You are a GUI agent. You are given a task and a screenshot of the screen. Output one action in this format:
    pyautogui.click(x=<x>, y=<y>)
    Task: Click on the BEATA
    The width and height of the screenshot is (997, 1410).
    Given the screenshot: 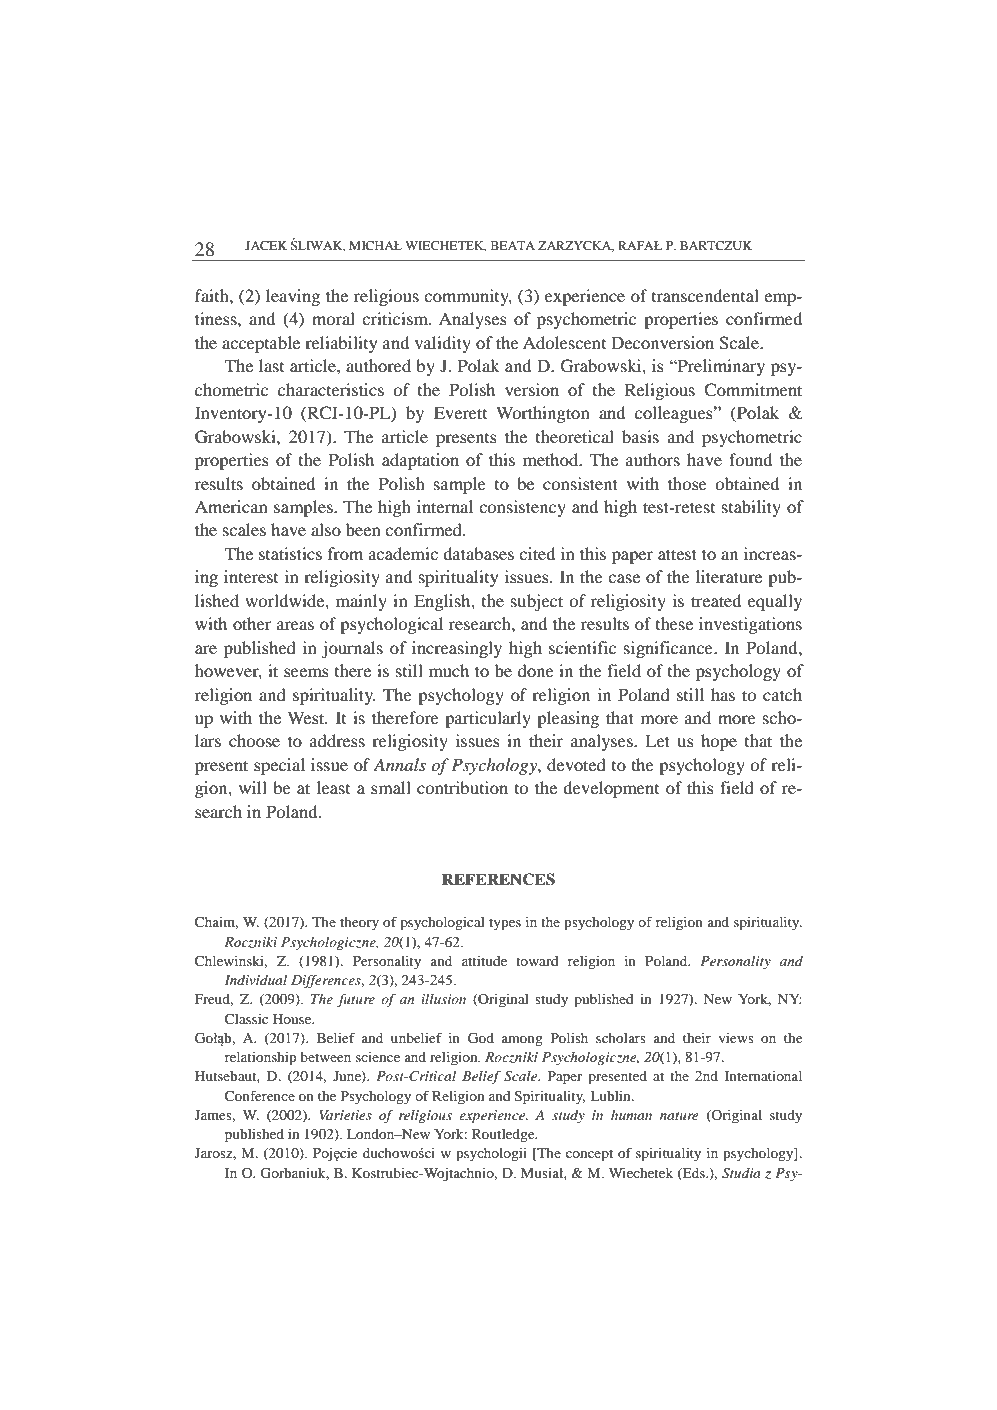 What is the action you would take?
    pyautogui.click(x=513, y=245)
